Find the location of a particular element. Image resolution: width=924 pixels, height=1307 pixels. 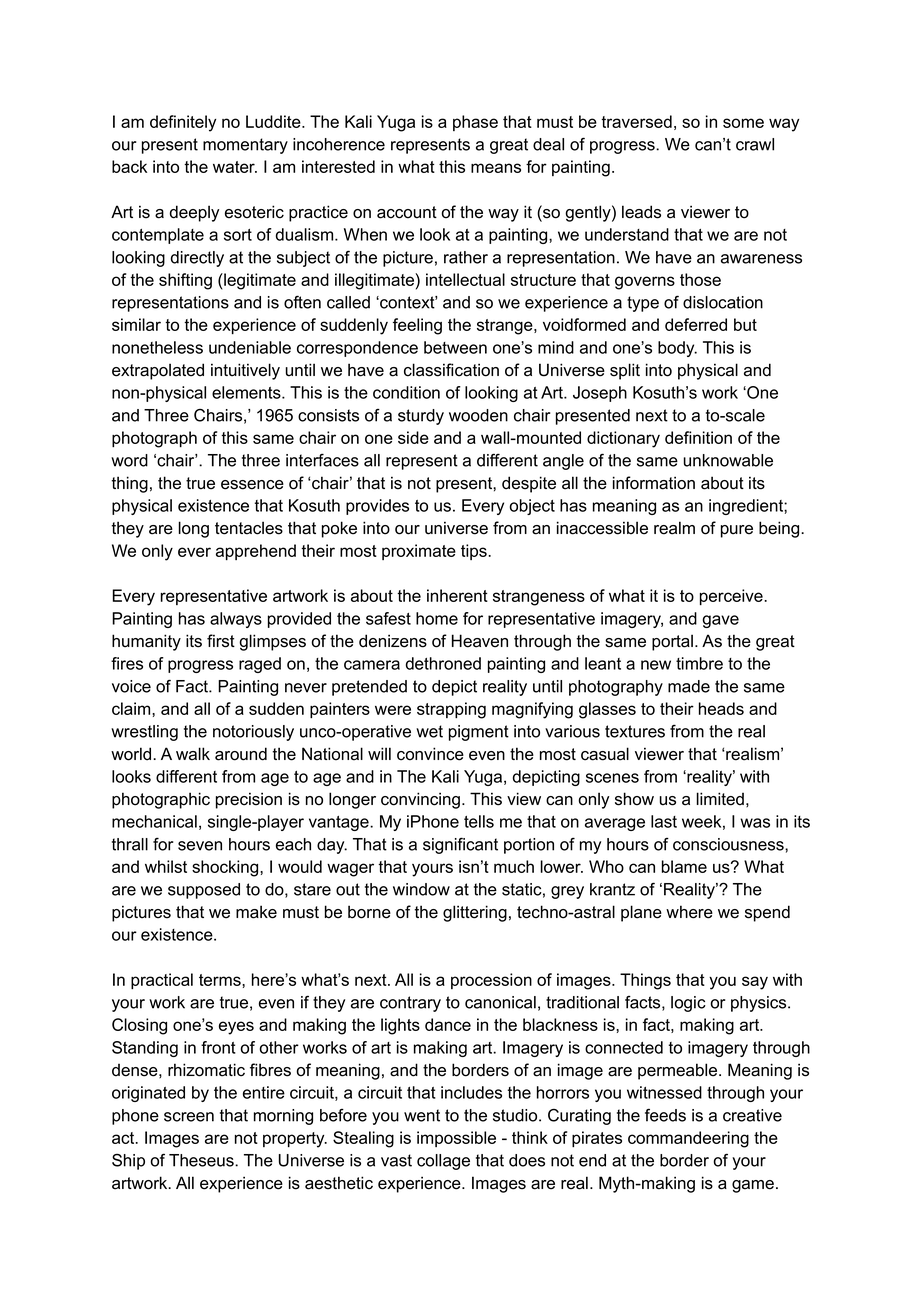

essence is located at coordinates (252, 485).
